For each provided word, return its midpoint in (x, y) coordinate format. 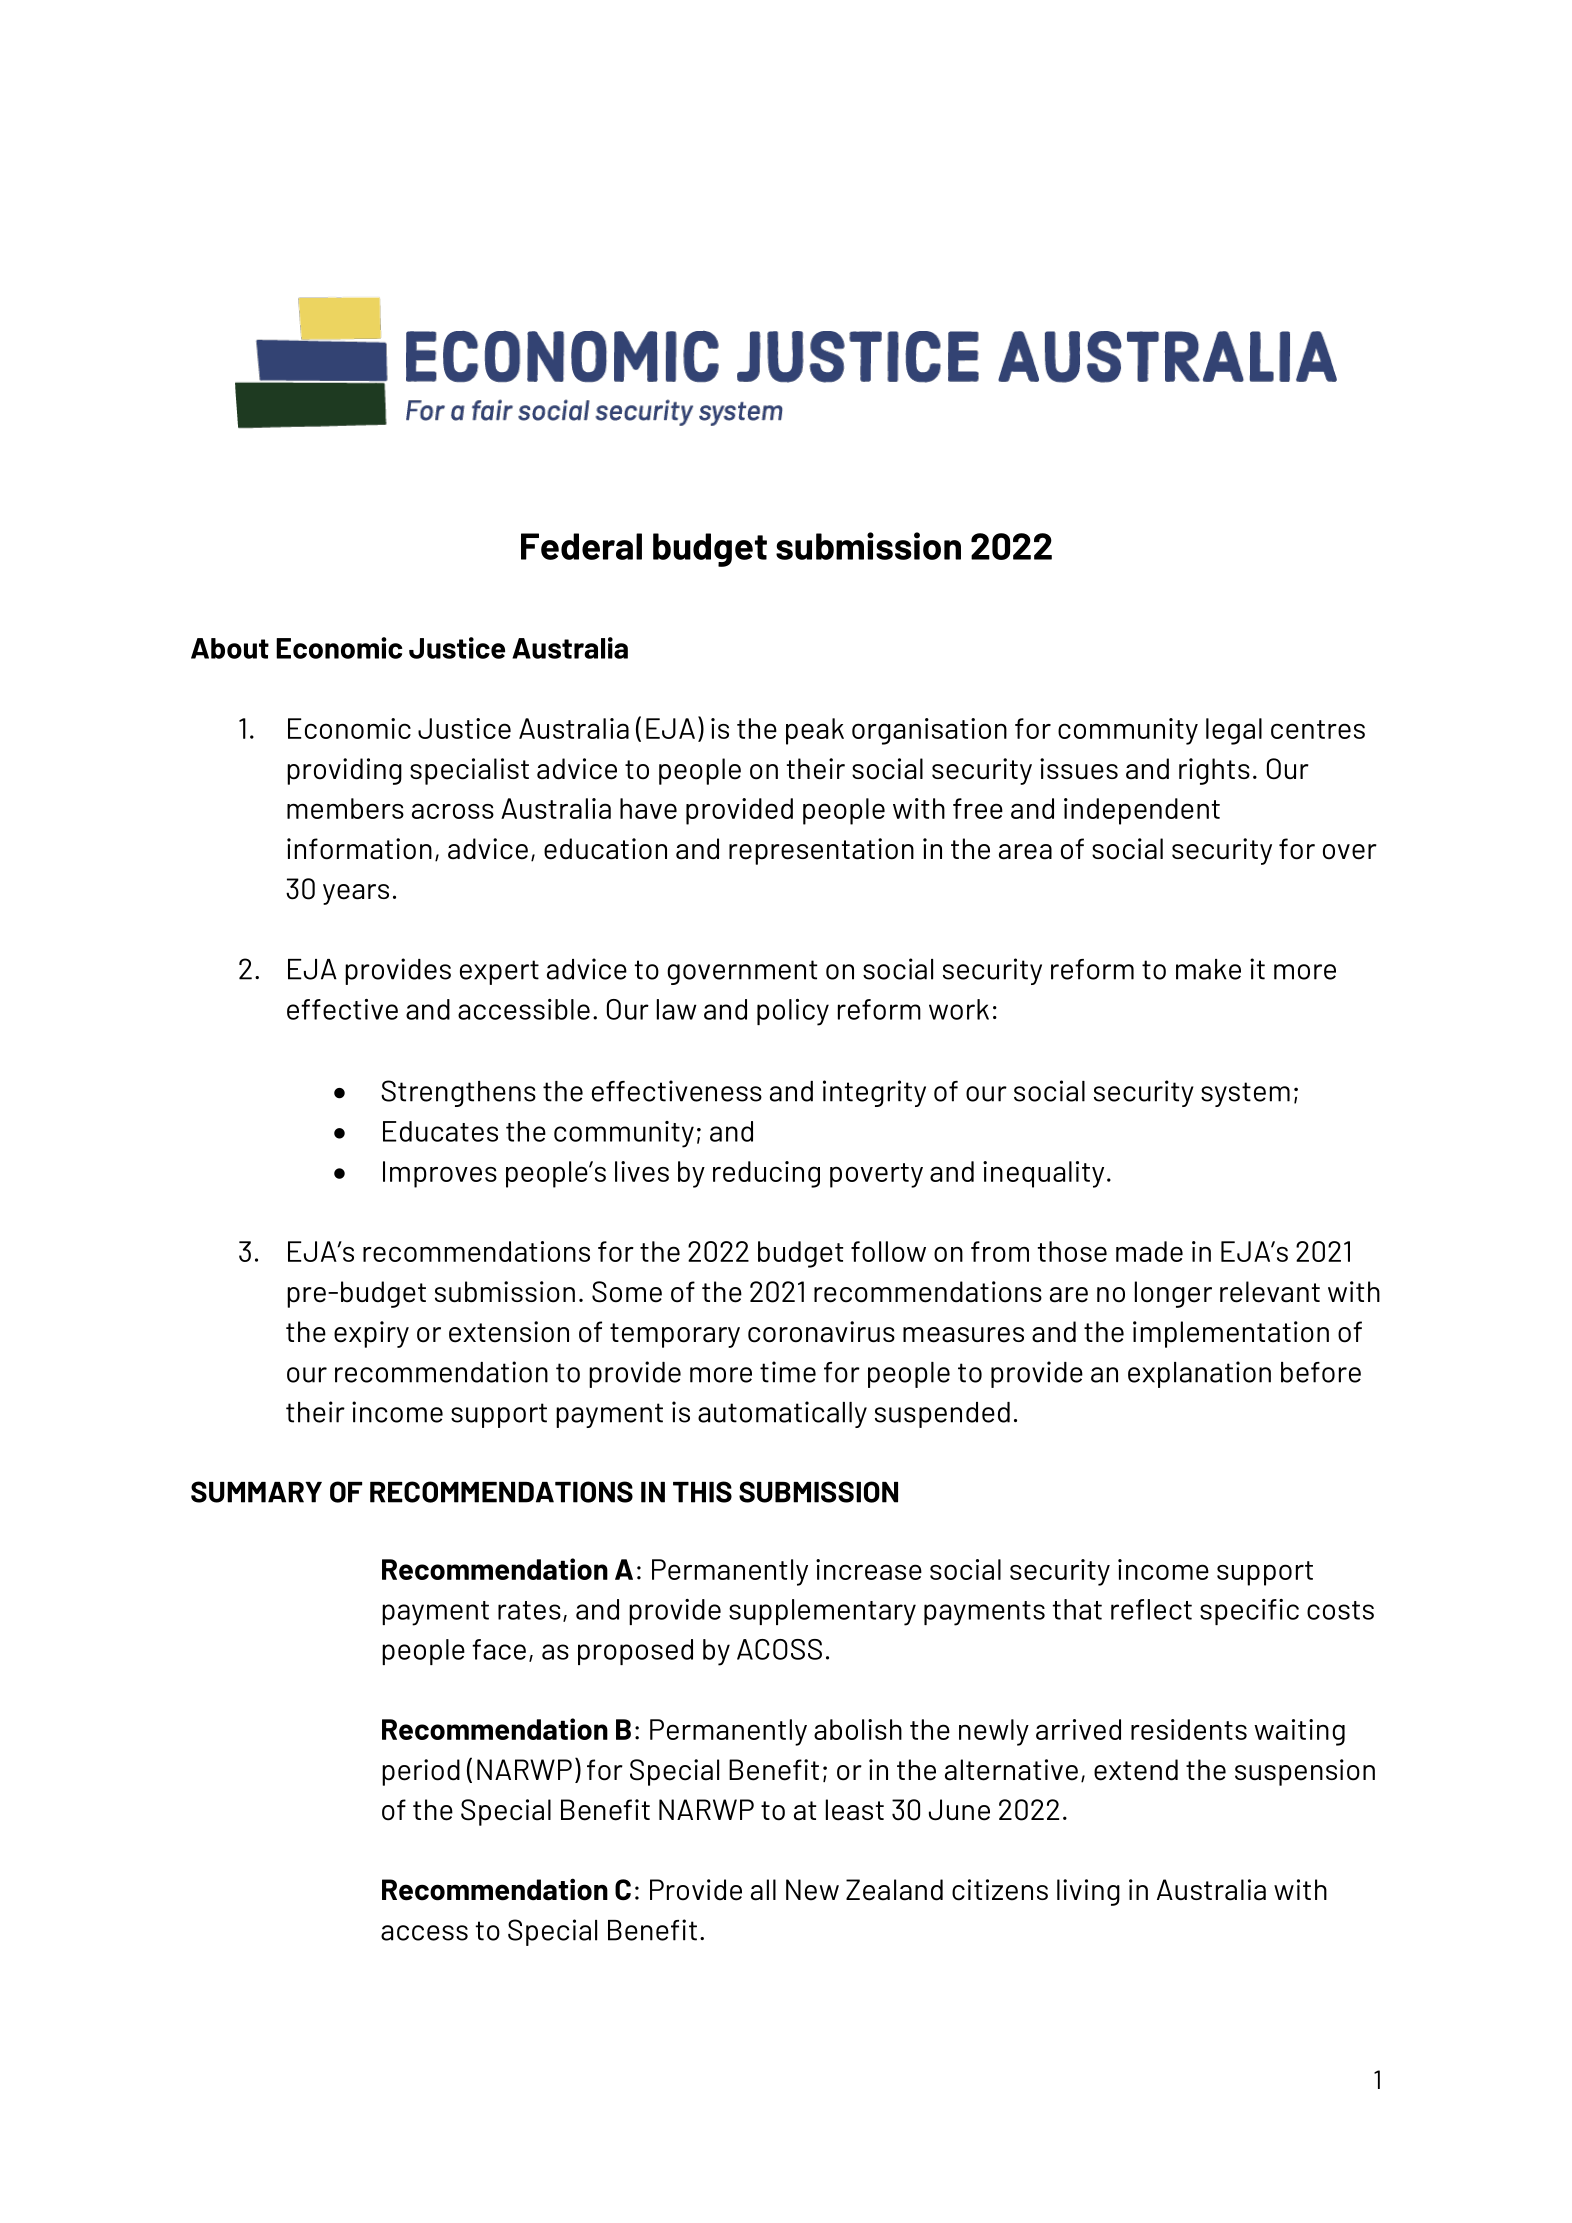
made (1149, 1251)
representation (821, 851)
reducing (766, 1174)
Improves (440, 1174)
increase (869, 1569)
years (356, 894)
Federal (581, 546)
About (230, 648)
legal (1234, 731)
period (421, 1772)
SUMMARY (256, 1492)
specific (1249, 1612)
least (855, 1810)
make (1208, 969)
